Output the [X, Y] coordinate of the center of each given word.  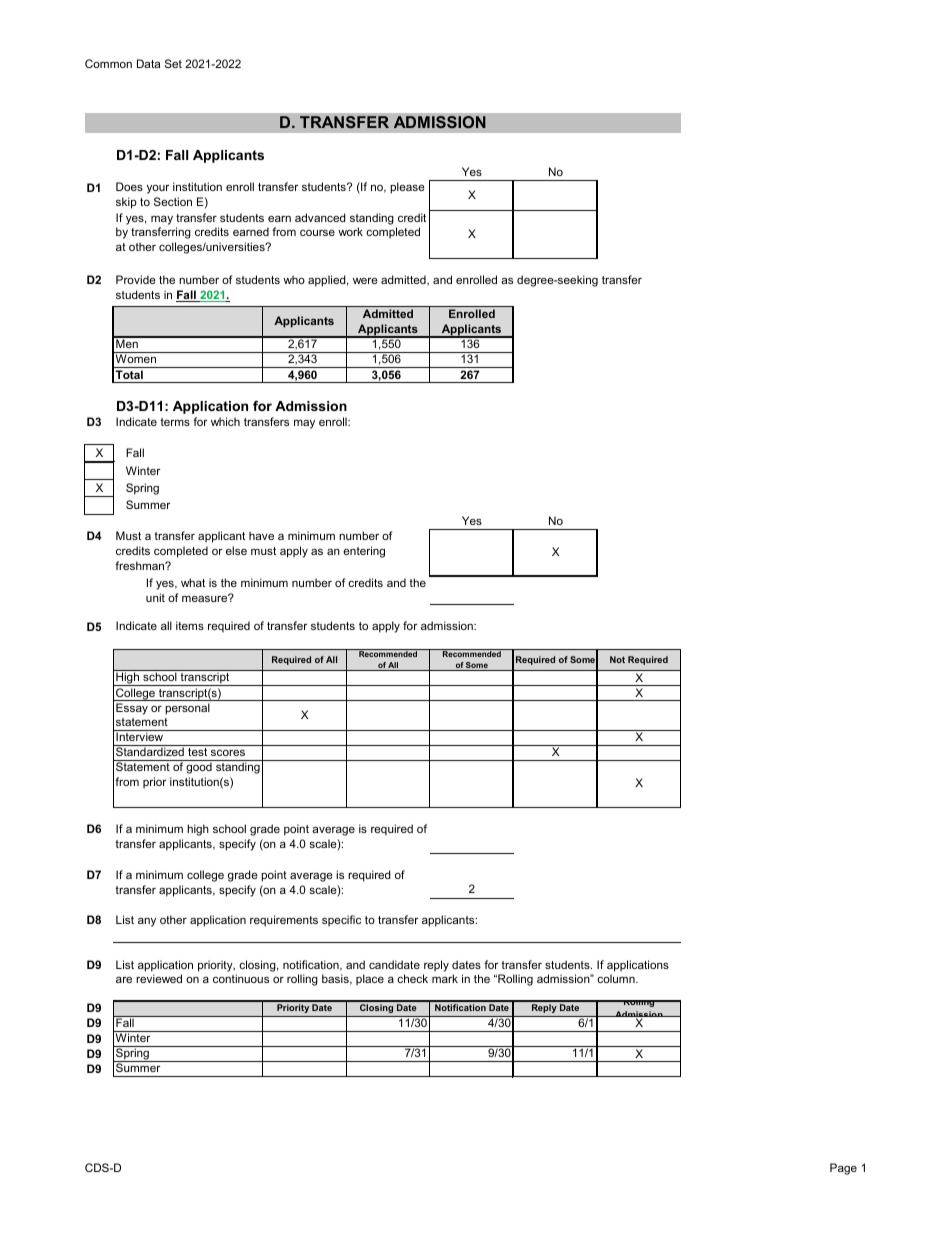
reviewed [159, 978]
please [407, 188]
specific [341, 921]
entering [364, 552]
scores [228, 752]
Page [843, 1169]
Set [173, 63]
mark [445, 978]
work [350, 231]
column [617, 978]
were [365, 281]
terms [175, 422]
